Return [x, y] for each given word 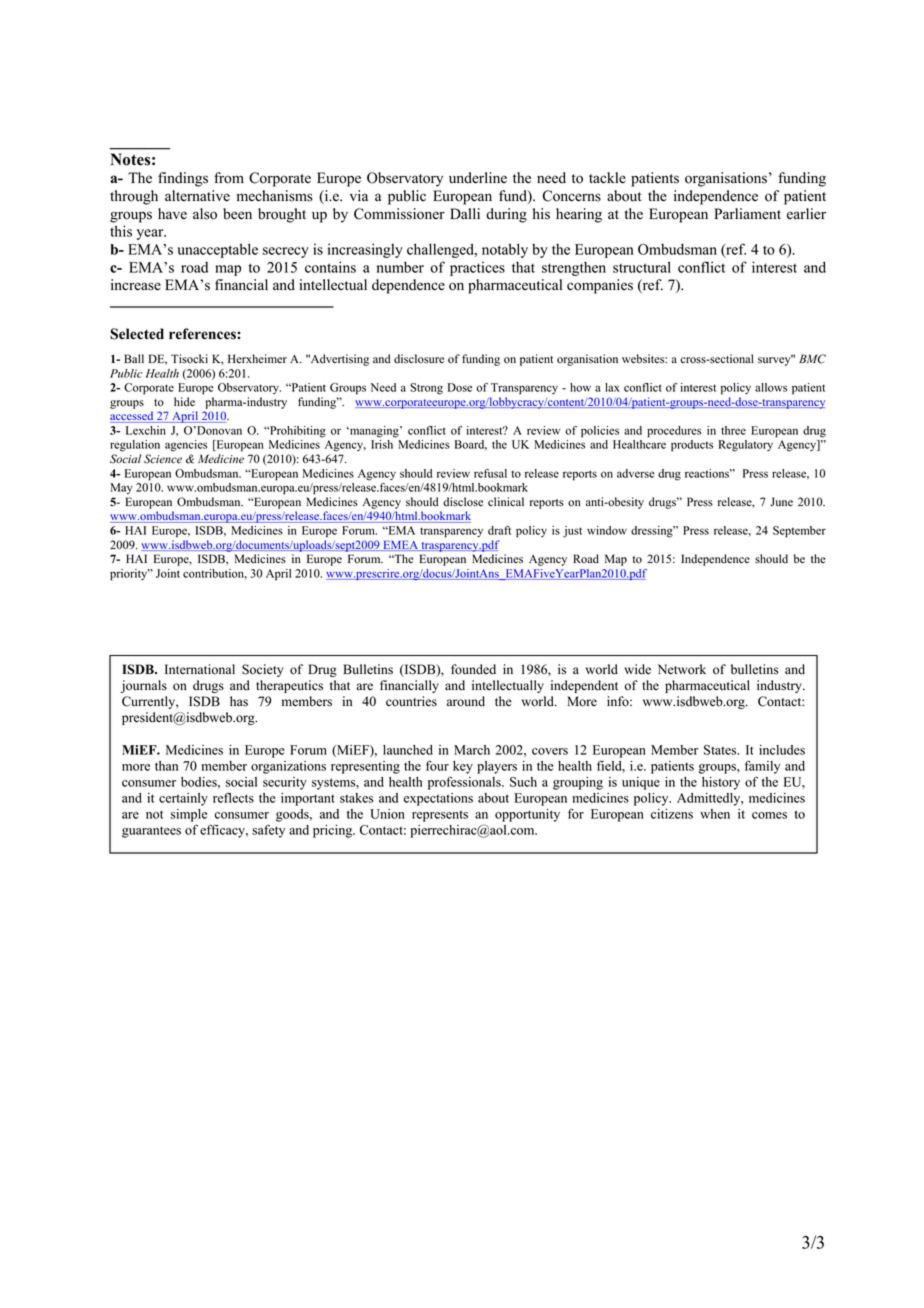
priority [130, 575]
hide [184, 402]
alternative [197, 196]
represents [440, 816]
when [715, 814]
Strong [426, 389]
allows [771, 387]
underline [478, 178]
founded [473, 669]
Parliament [747, 214]
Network [682, 669]
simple [189, 815]
